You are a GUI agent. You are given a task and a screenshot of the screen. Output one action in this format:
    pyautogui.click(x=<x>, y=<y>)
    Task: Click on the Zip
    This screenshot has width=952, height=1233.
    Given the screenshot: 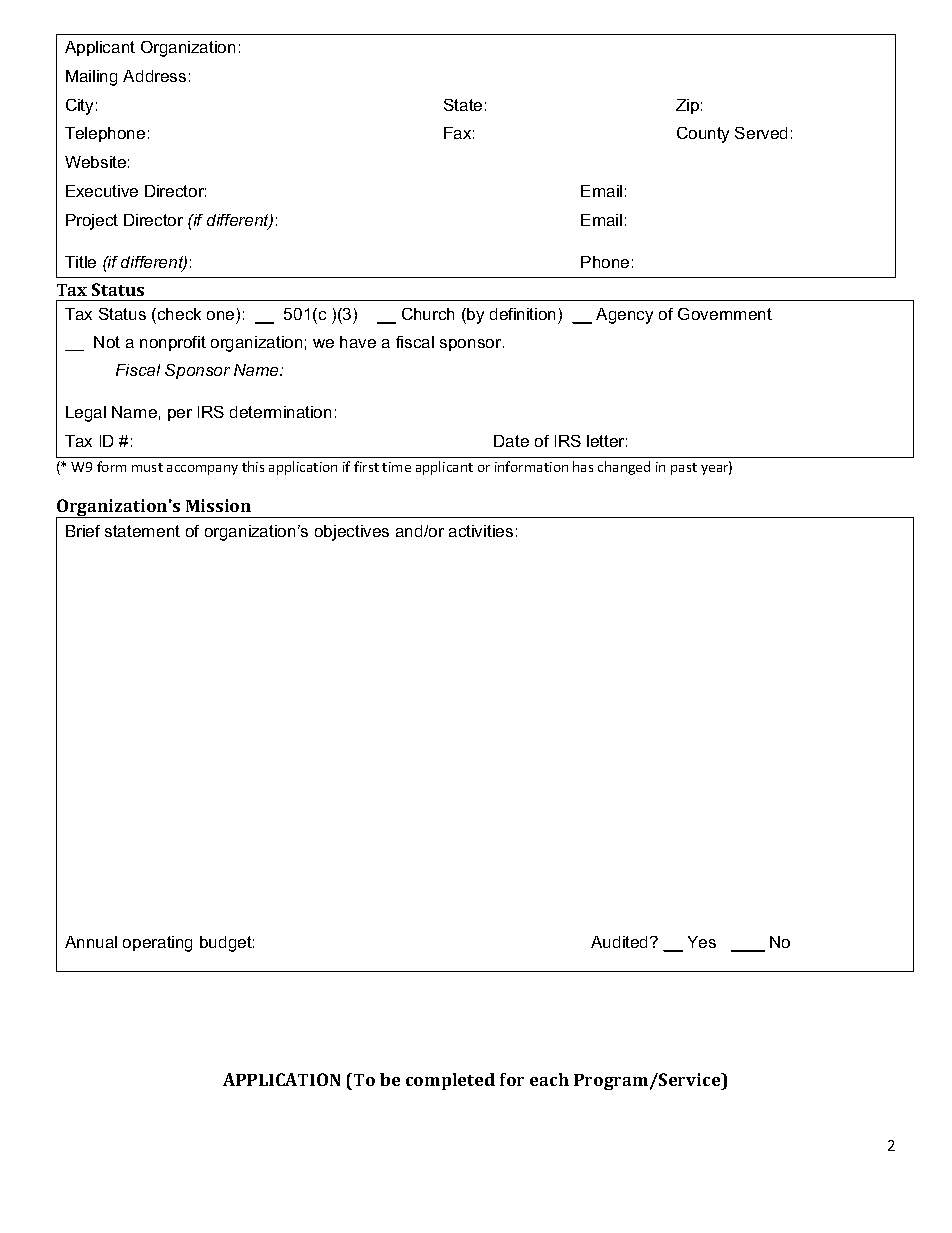 What is the action you would take?
    pyautogui.click(x=687, y=106)
